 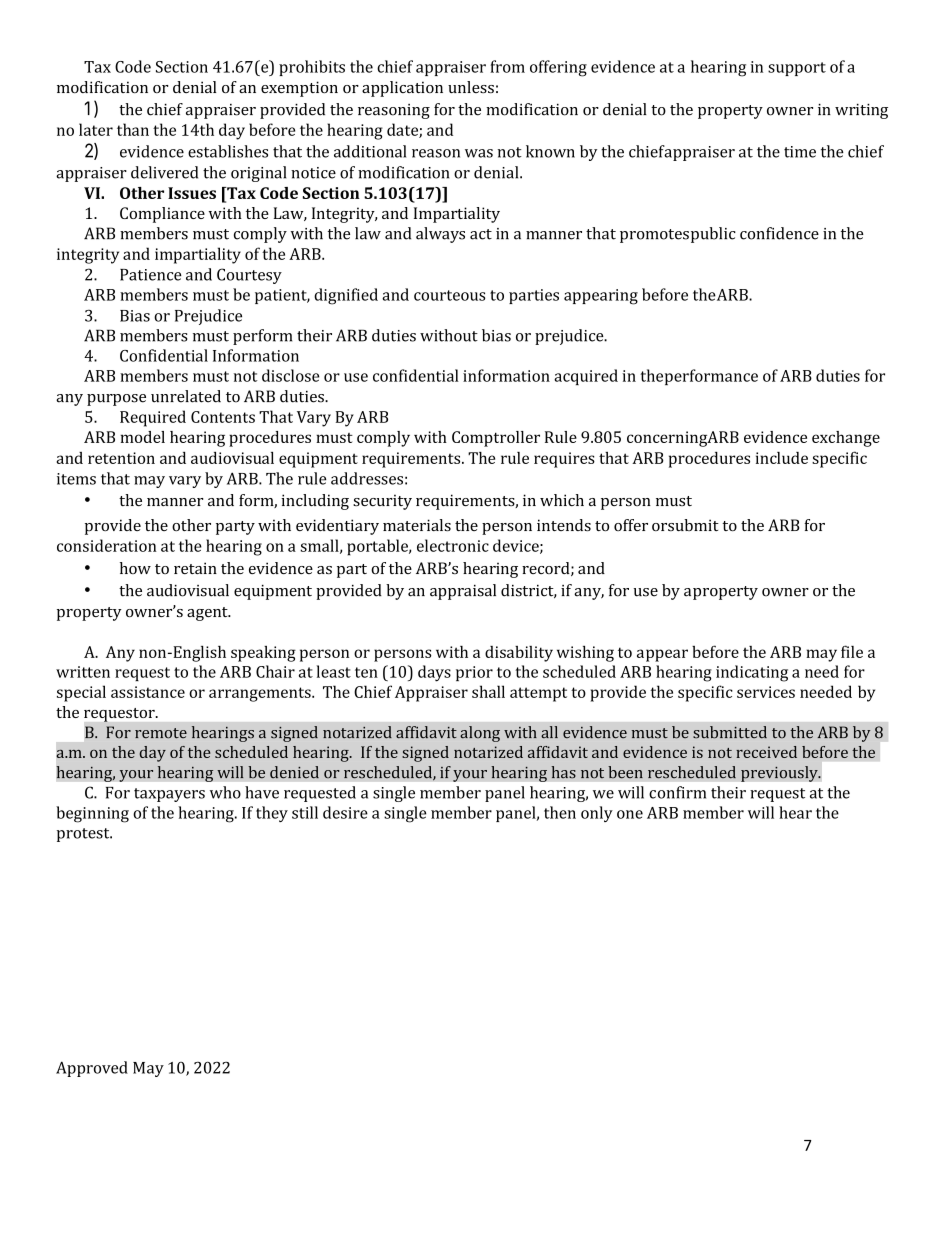 What do you see at coordinates (780, 774) in the screenshot?
I see `previously` at bounding box center [780, 774].
